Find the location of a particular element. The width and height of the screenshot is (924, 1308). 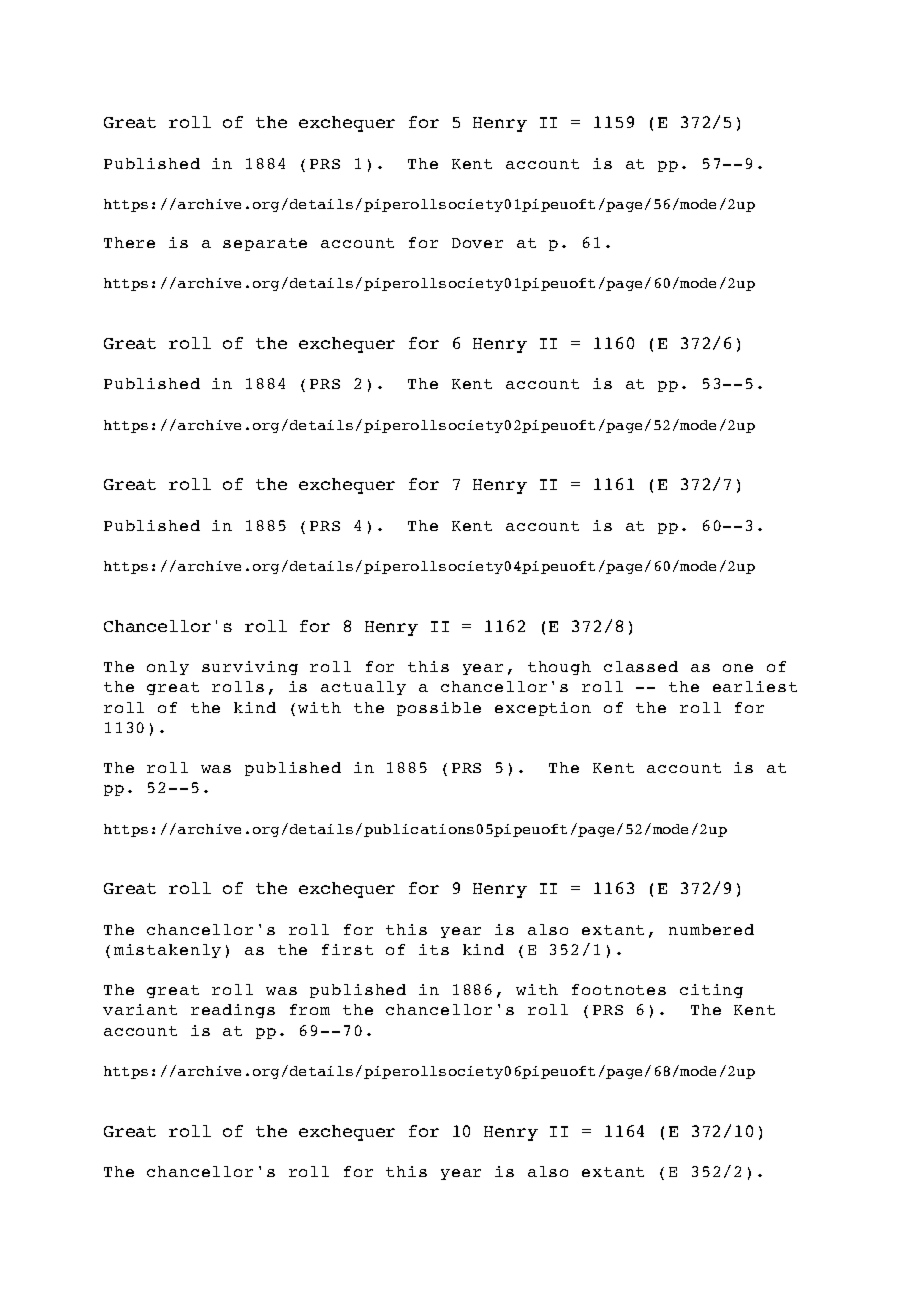

though is located at coordinates (559, 668).
